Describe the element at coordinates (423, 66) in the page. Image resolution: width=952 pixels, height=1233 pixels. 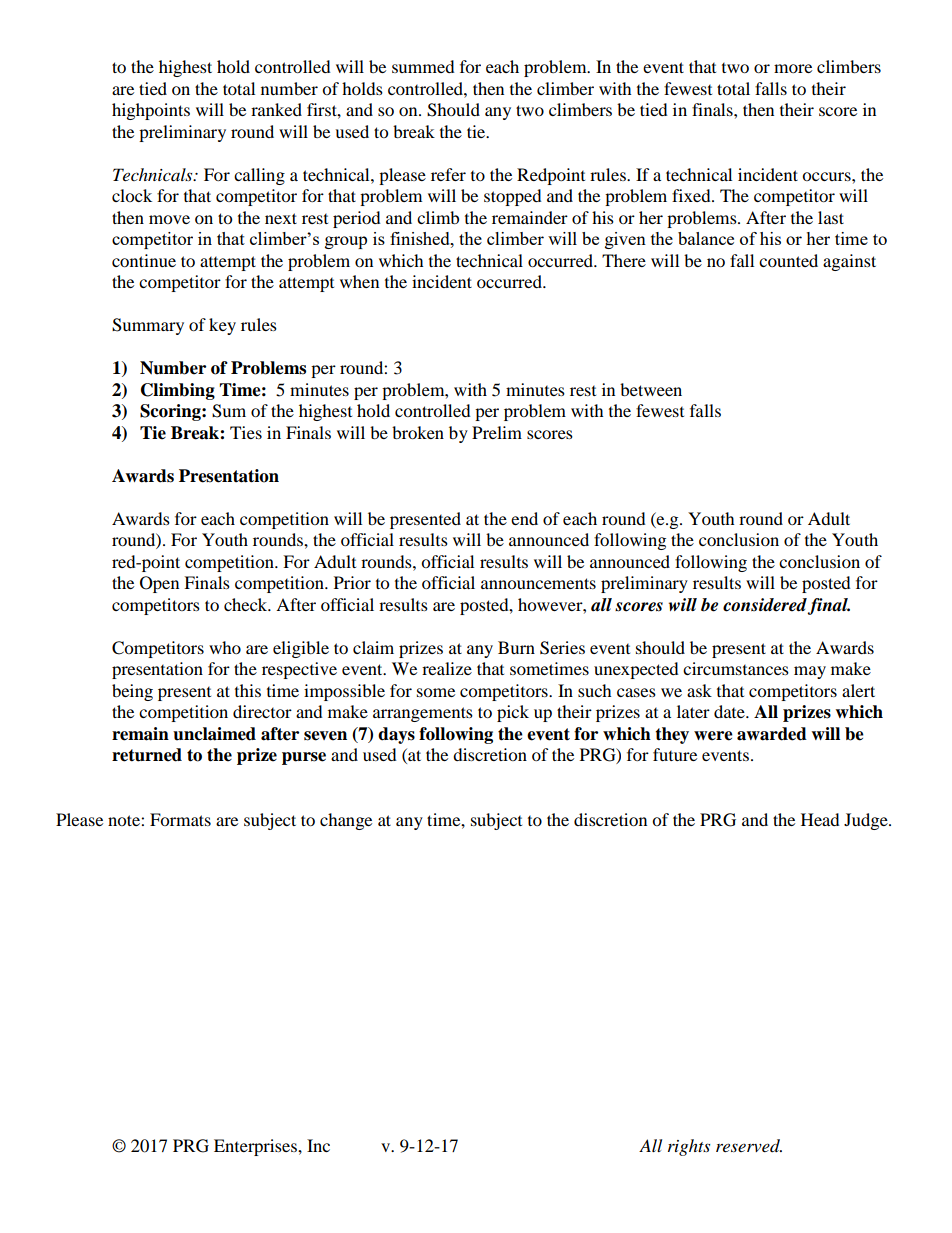
I see `summed` at that location.
